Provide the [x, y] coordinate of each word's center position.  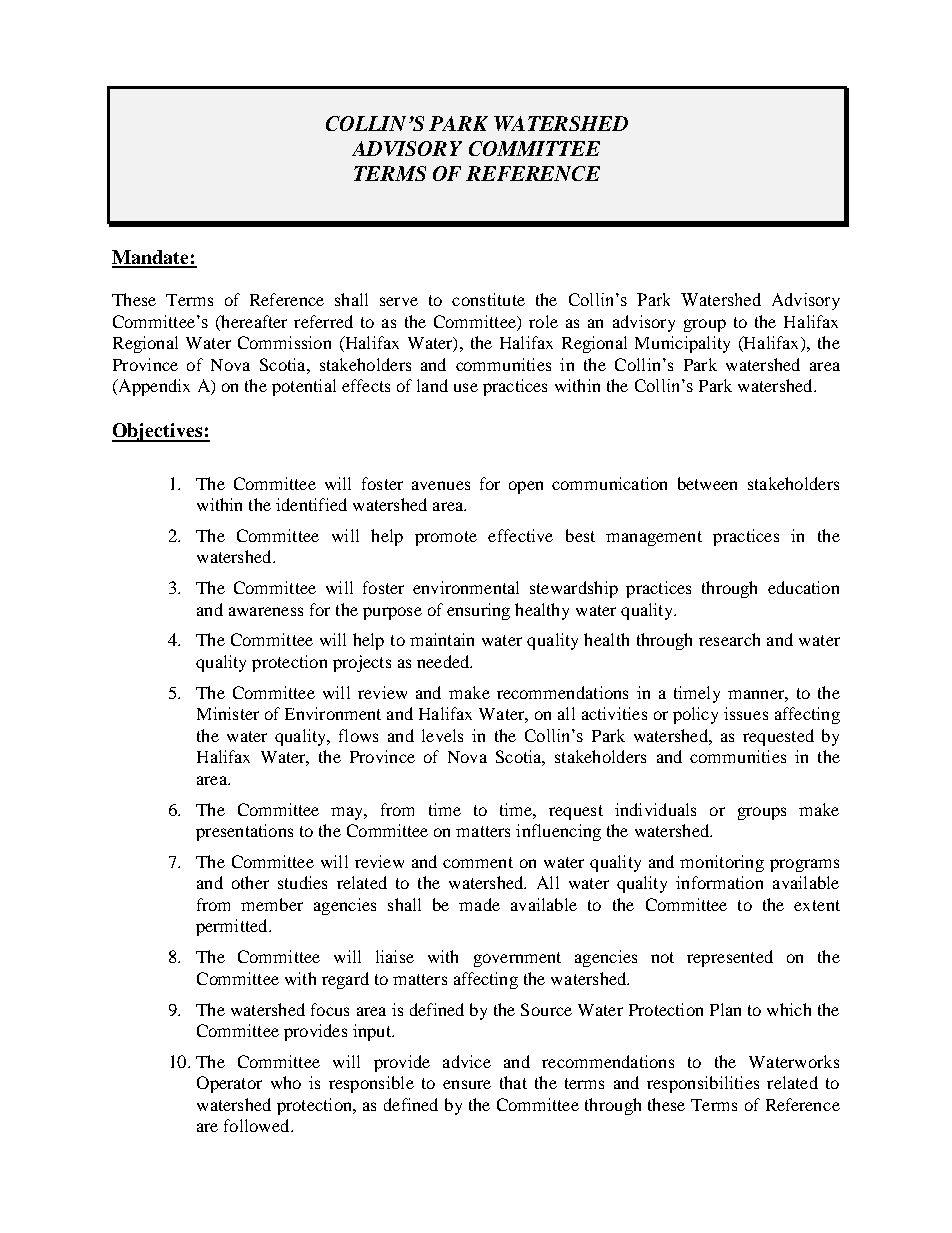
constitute [488, 299]
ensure [467, 1084]
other [250, 882]
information [719, 882]
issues [746, 713]
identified [311, 504]
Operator [229, 1084]
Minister [228, 713]
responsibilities [703, 1084]
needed [444, 661]
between [707, 483]
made [479, 904]
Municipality [682, 344]
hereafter [253, 323]
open [526, 487]
